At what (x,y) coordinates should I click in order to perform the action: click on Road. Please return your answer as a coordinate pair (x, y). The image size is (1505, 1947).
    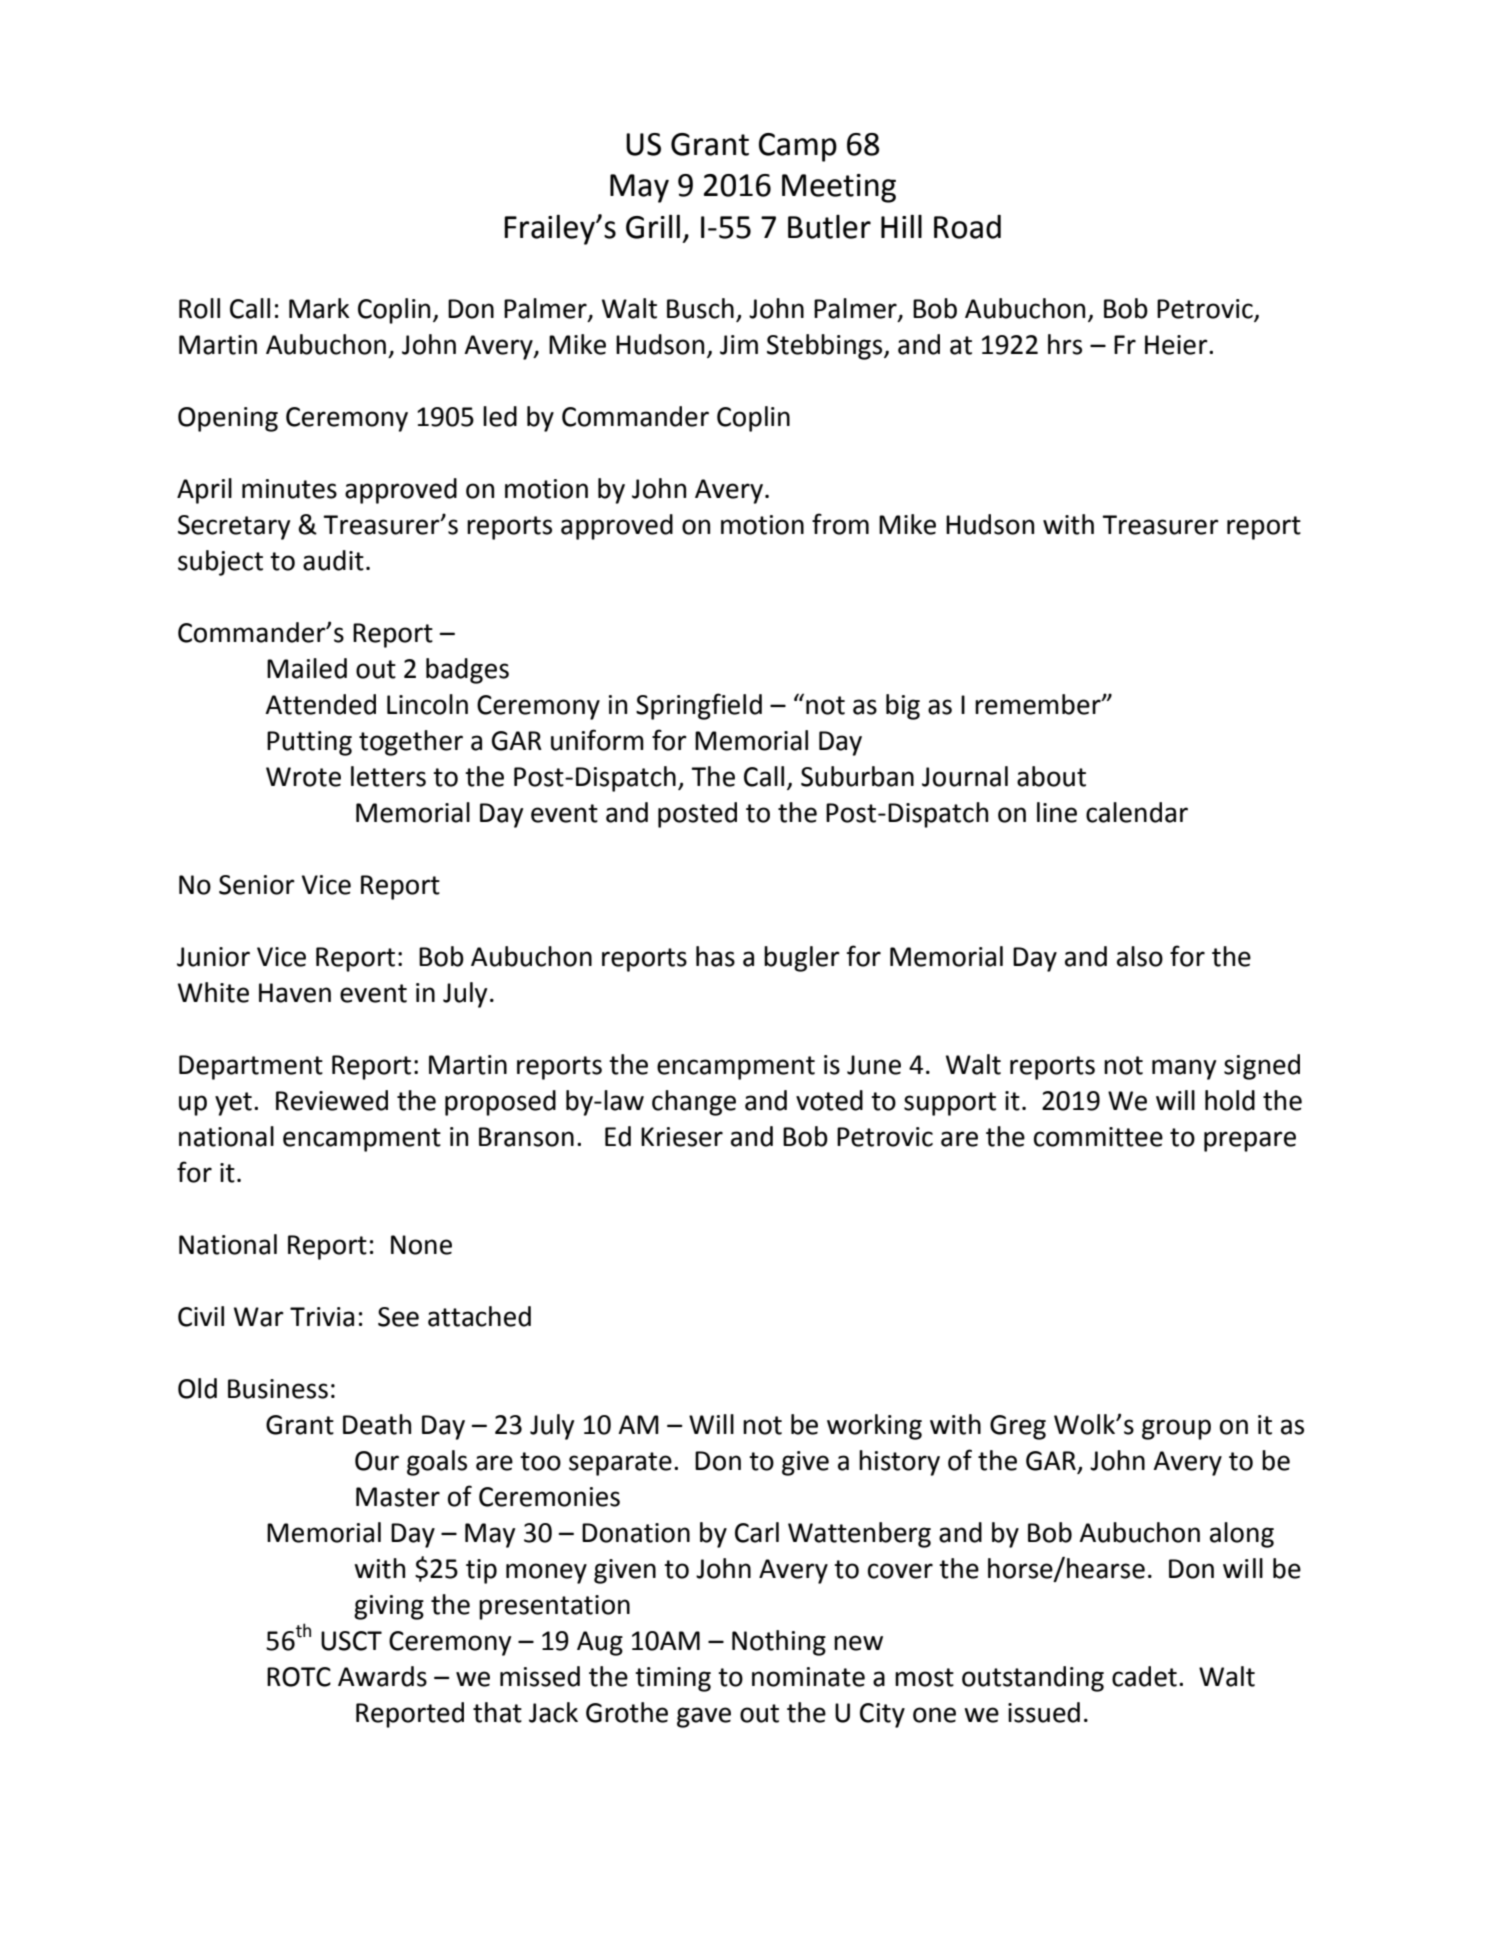
    Looking at the image, I should click on (967, 227).
